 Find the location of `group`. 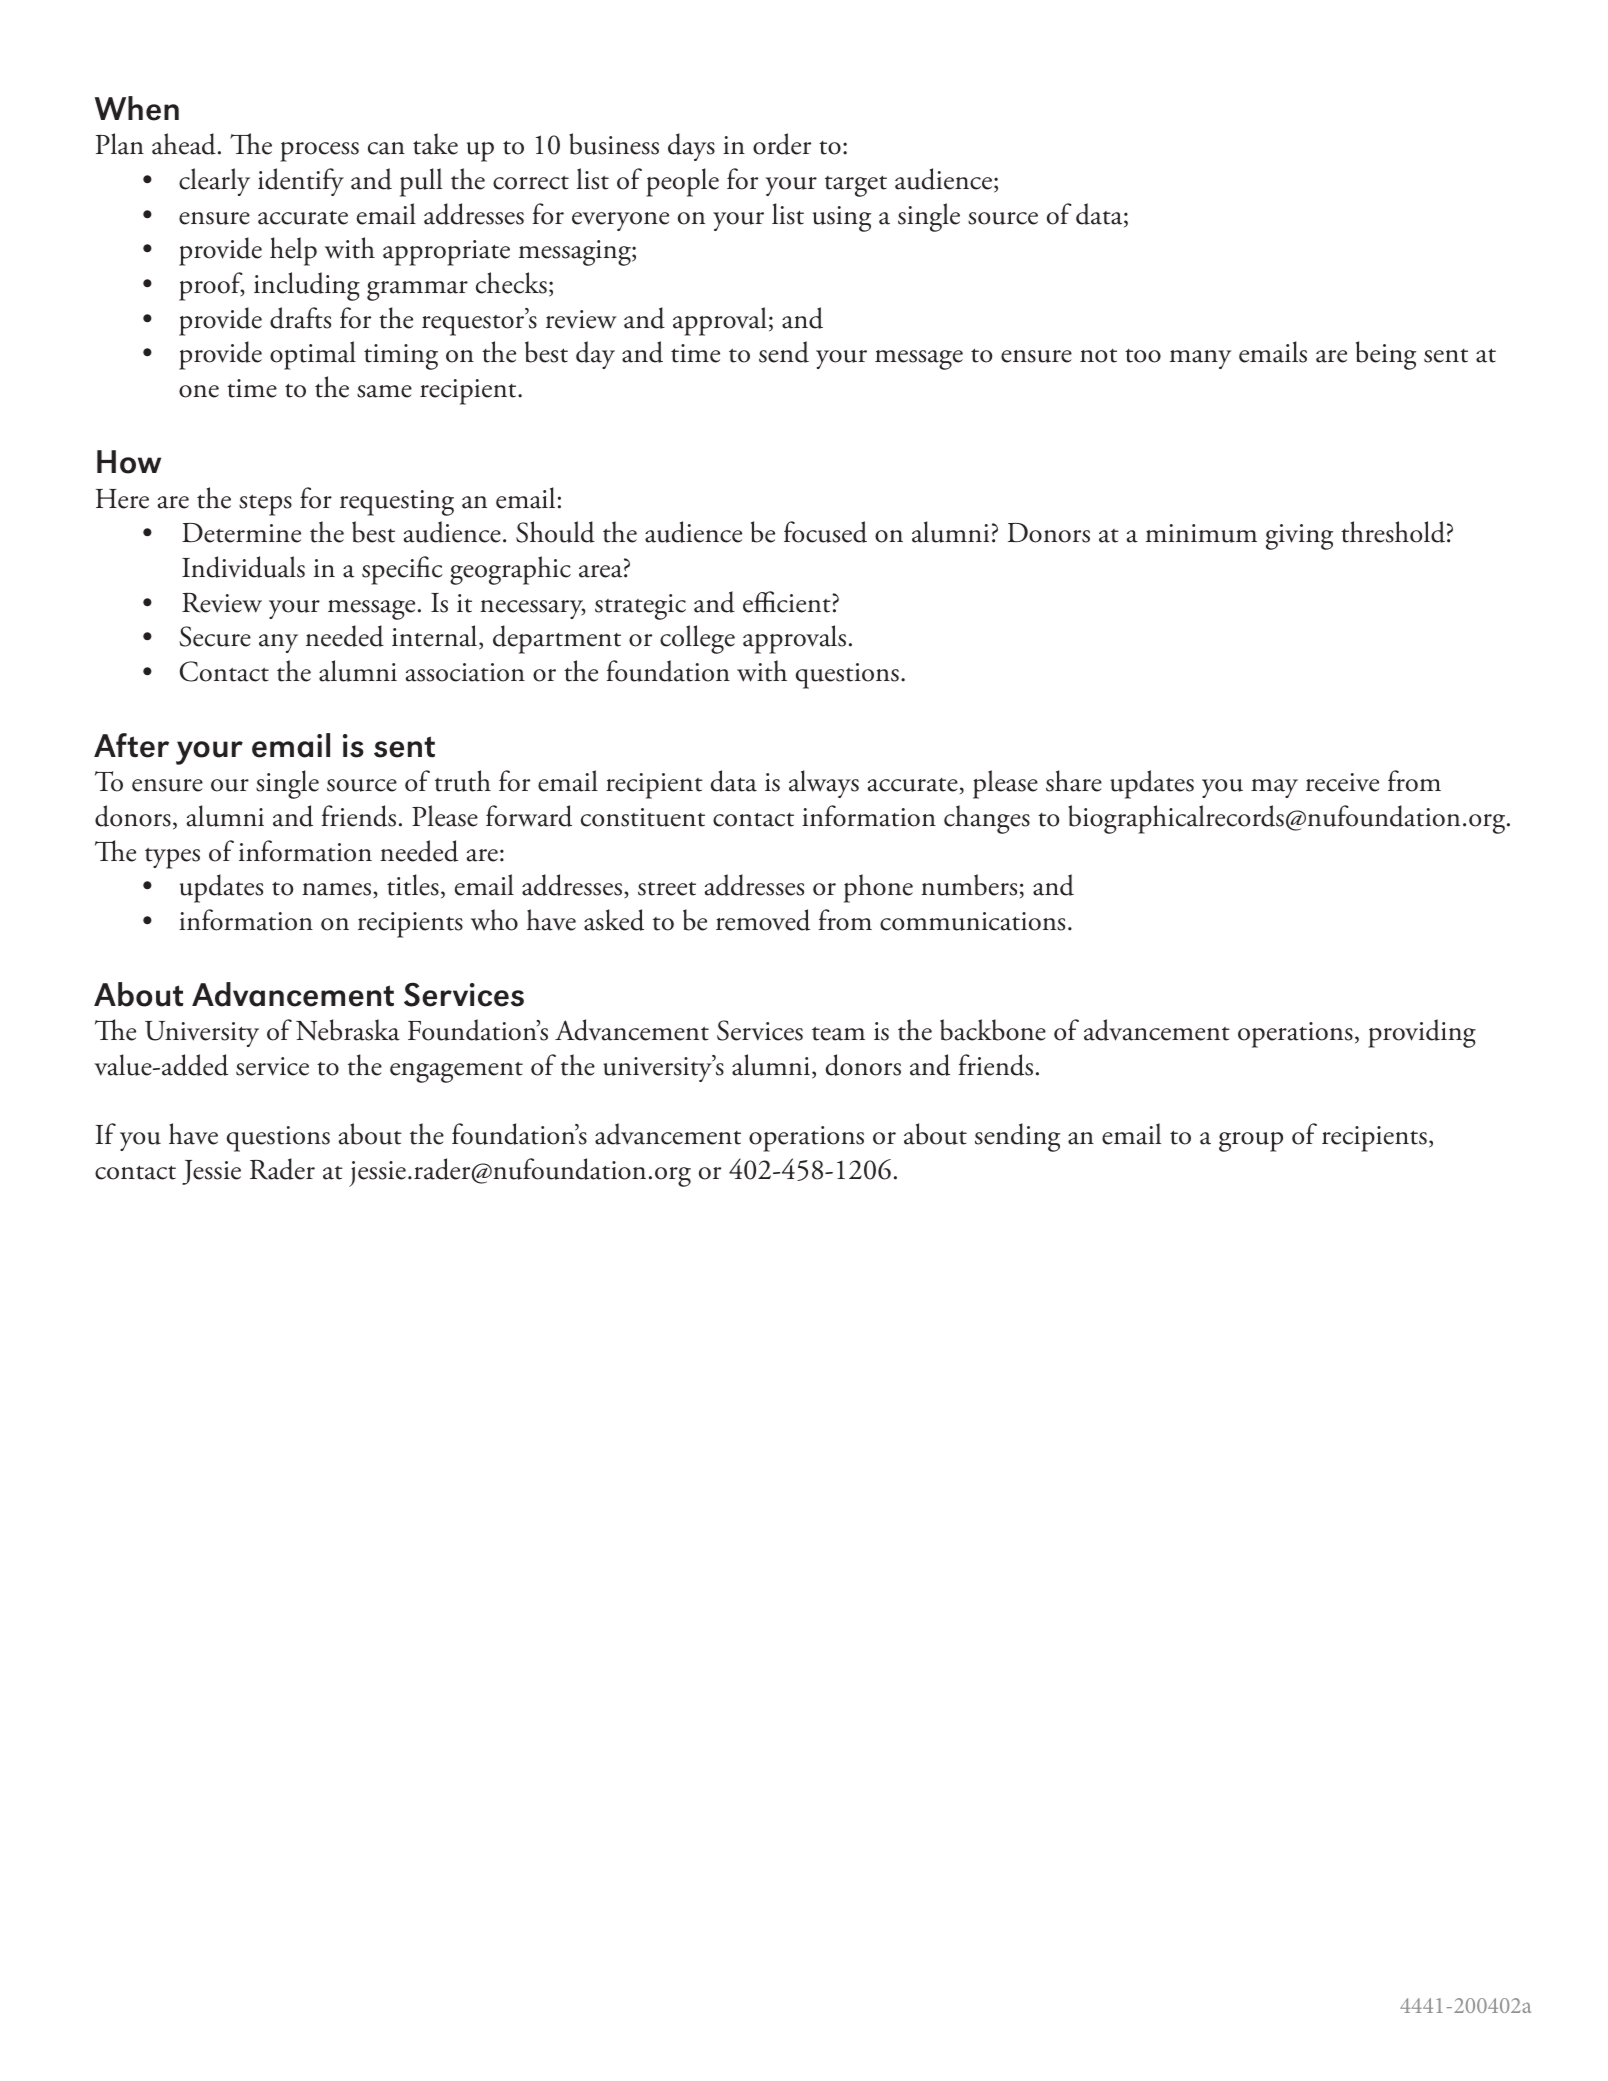

group is located at coordinates (1251, 1142).
